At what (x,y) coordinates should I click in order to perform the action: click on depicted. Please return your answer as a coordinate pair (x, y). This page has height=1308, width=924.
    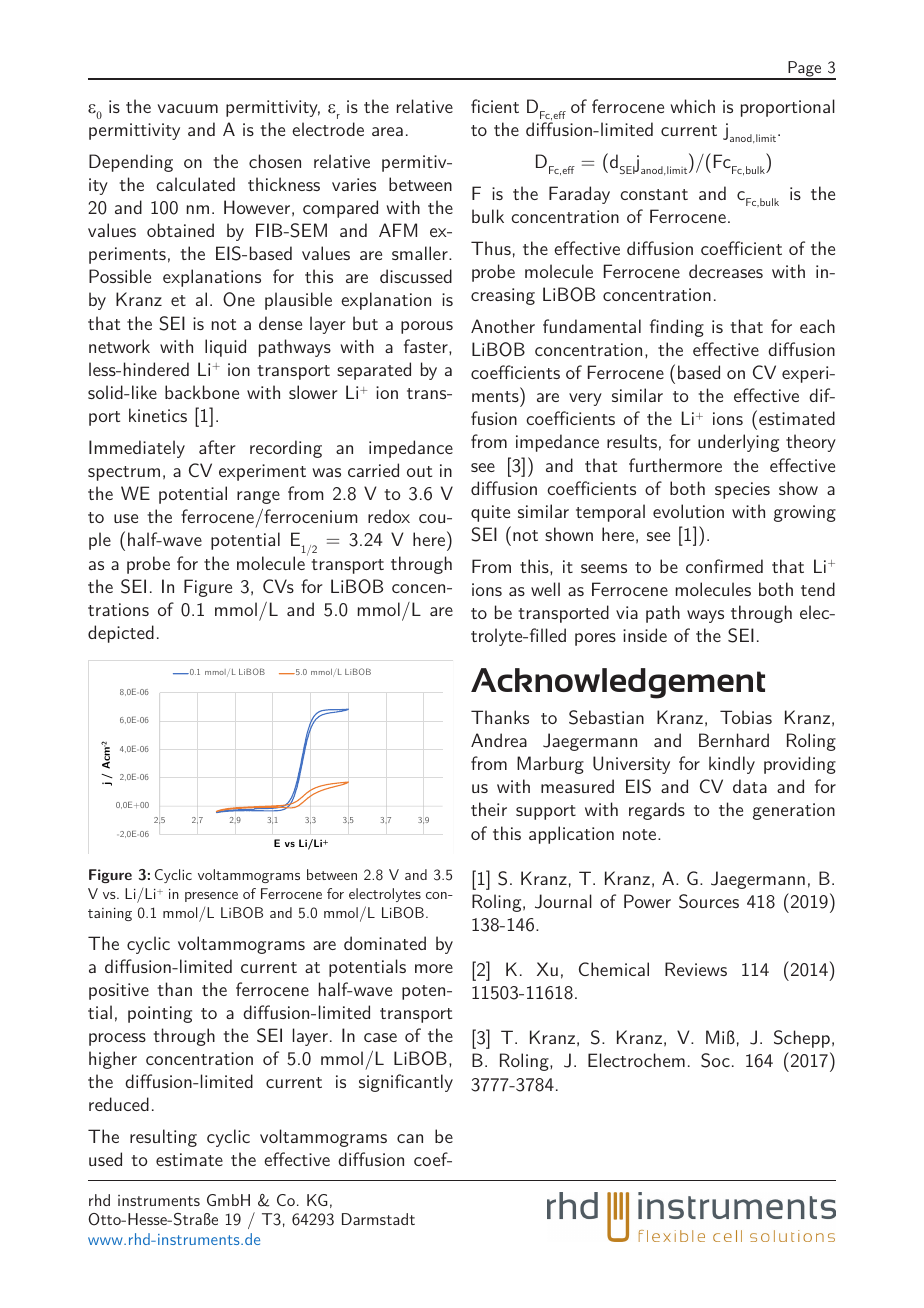
    Looking at the image, I should click on (121, 634).
